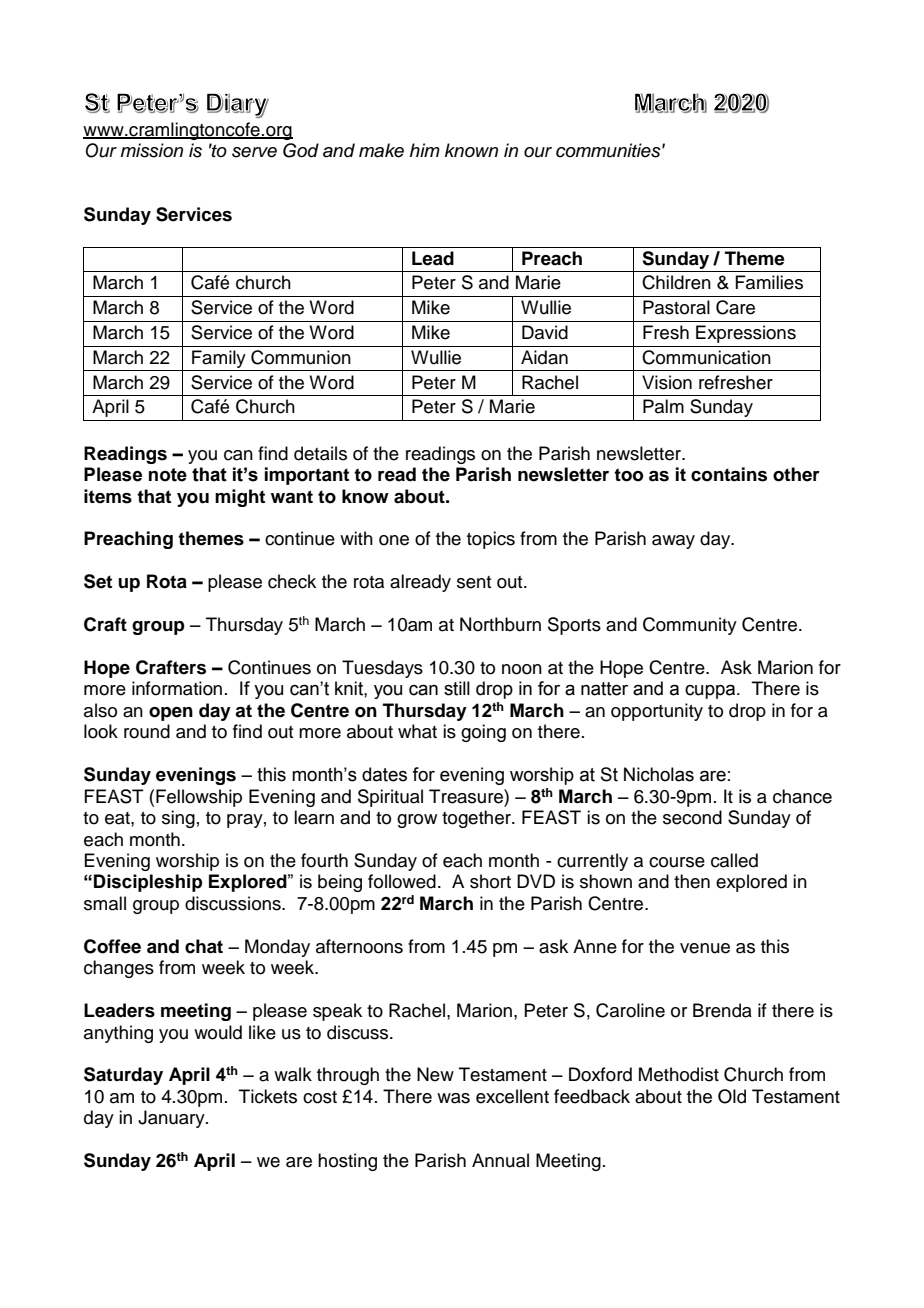 This screenshot has height=1308, width=924. I want to click on January, so click(172, 1119).
